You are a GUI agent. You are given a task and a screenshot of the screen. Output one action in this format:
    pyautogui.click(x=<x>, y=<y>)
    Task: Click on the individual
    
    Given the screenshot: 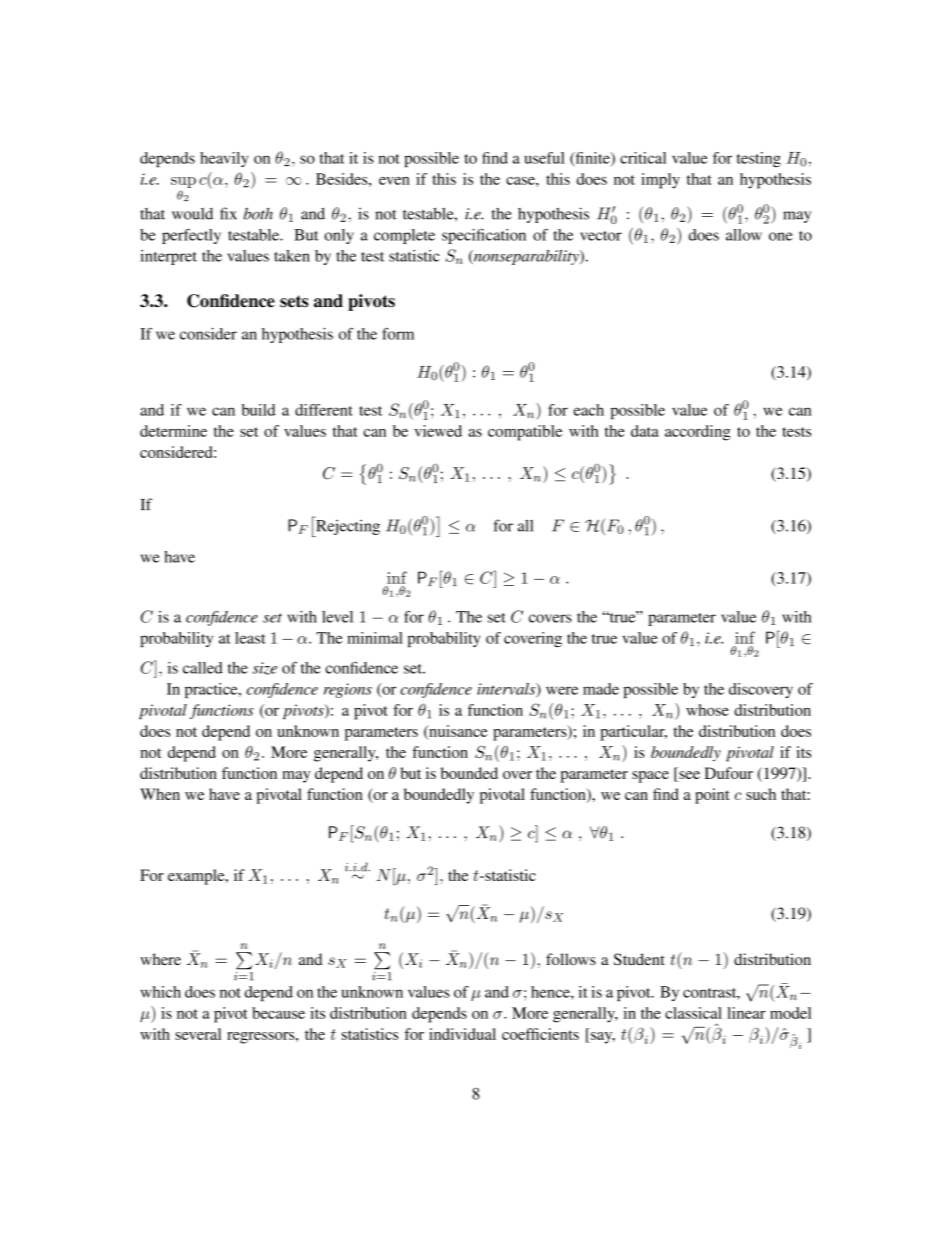 What is the action you would take?
    pyautogui.click(x=462, y=1034)
